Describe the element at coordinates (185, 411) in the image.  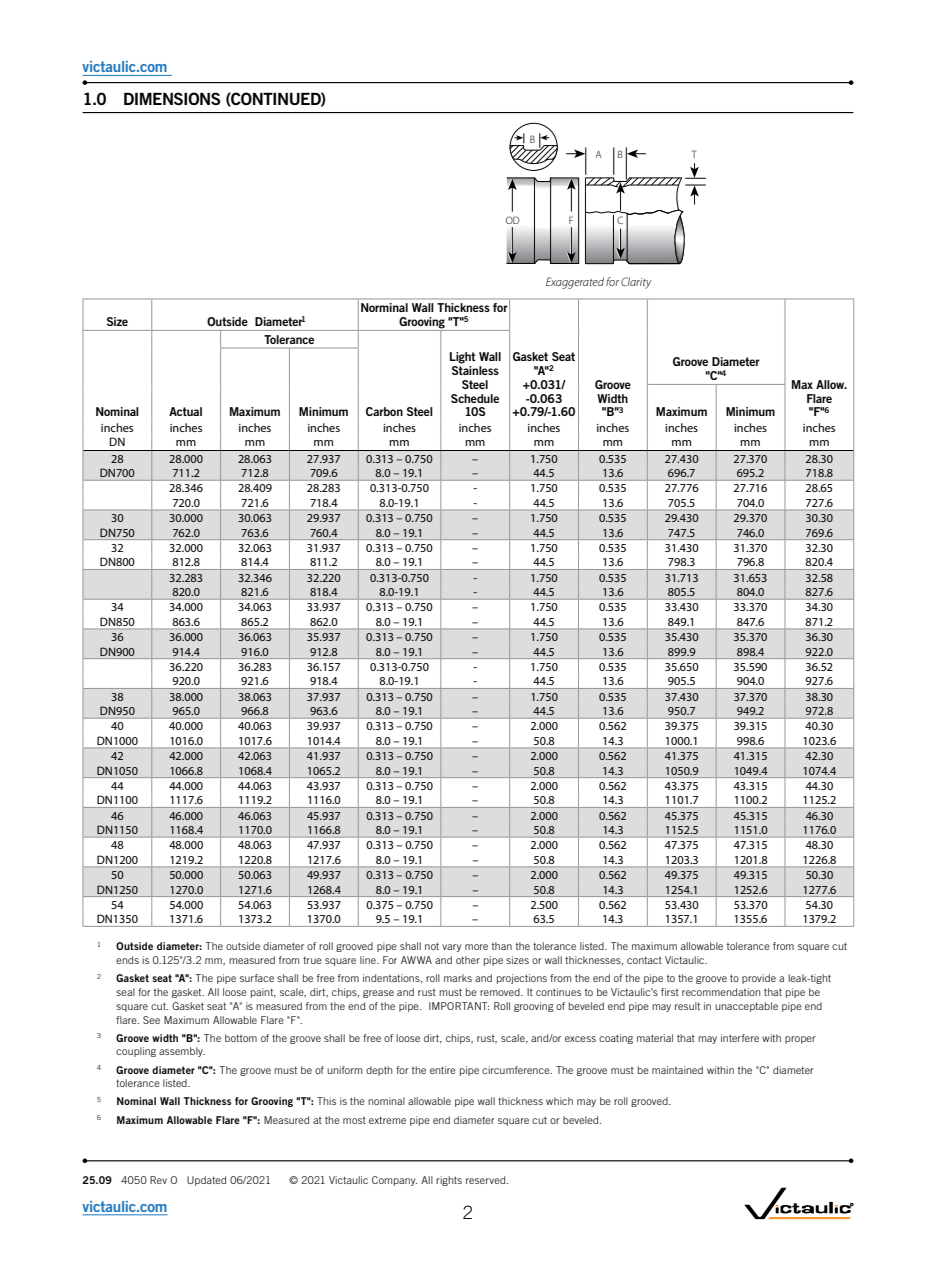
I see `Actual` at that location.
